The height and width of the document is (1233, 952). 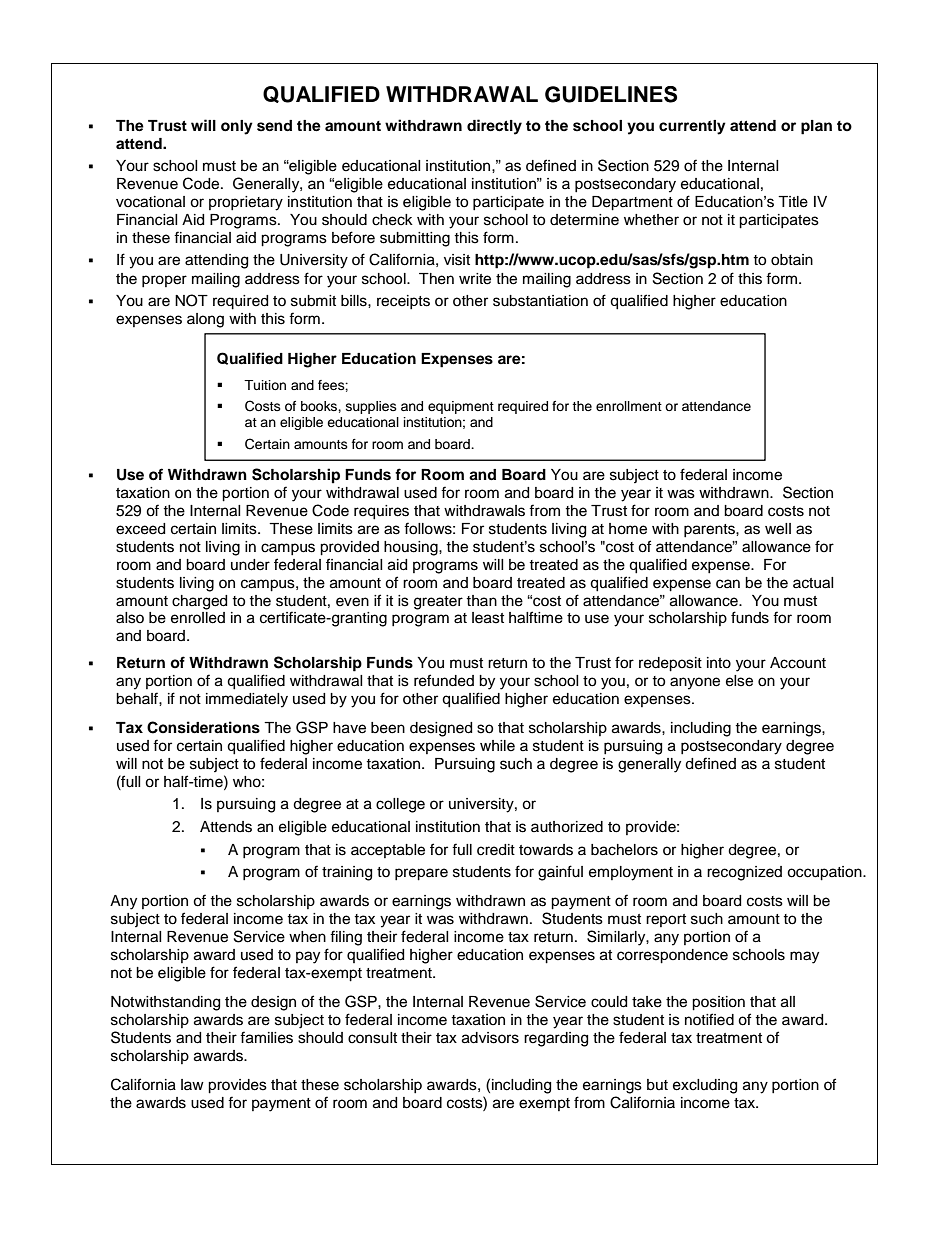 What do you see at coordinates (692, 127) in the document?
I see `currently` at bounding box center [692, 127].
